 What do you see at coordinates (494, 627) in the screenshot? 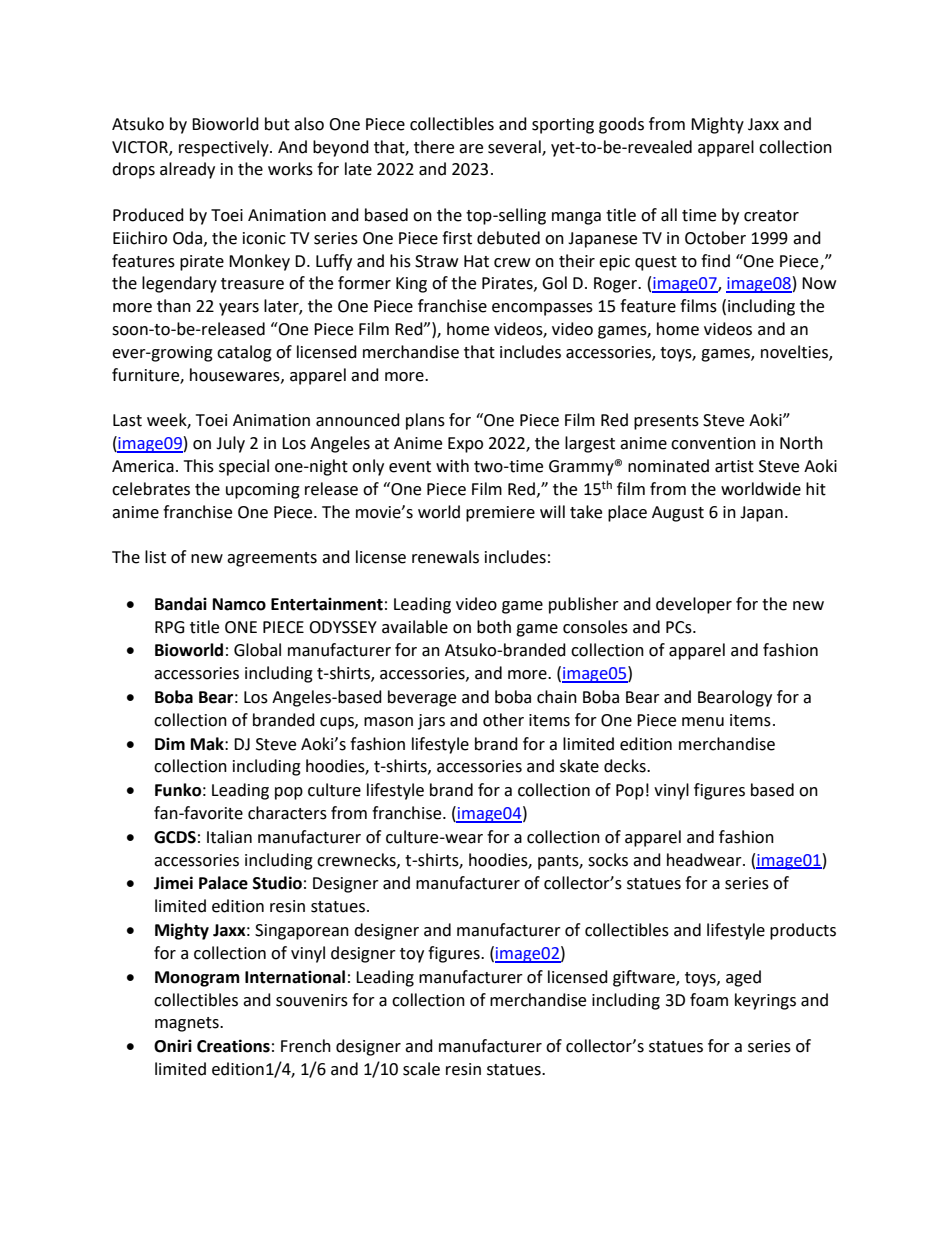
I see `both` at bounding box center [494, 627].
